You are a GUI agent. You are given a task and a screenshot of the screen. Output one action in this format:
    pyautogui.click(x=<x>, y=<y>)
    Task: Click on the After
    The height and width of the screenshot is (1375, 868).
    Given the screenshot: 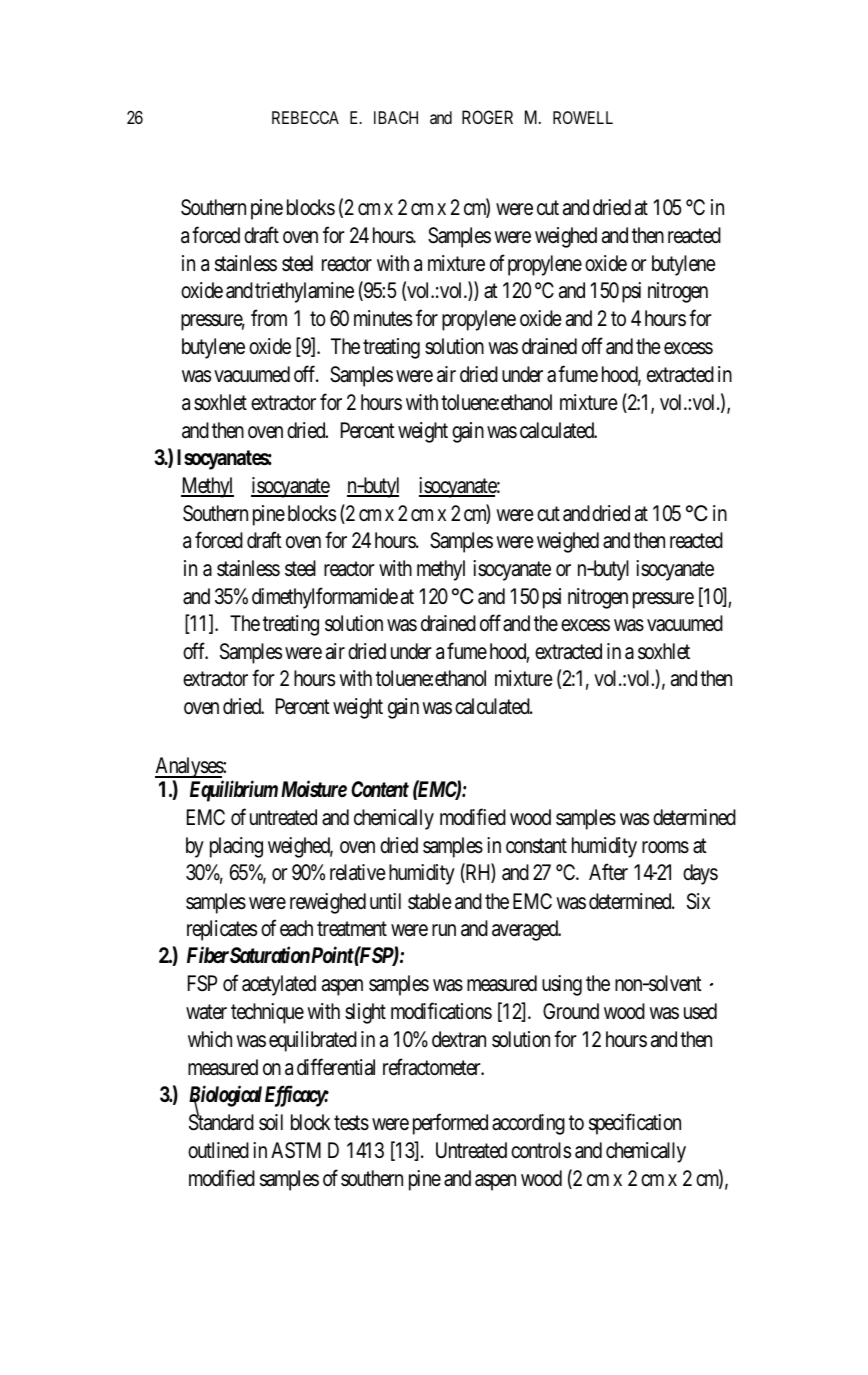 What is the action you would take?
    pyautogui.click(x=608, y=872)
